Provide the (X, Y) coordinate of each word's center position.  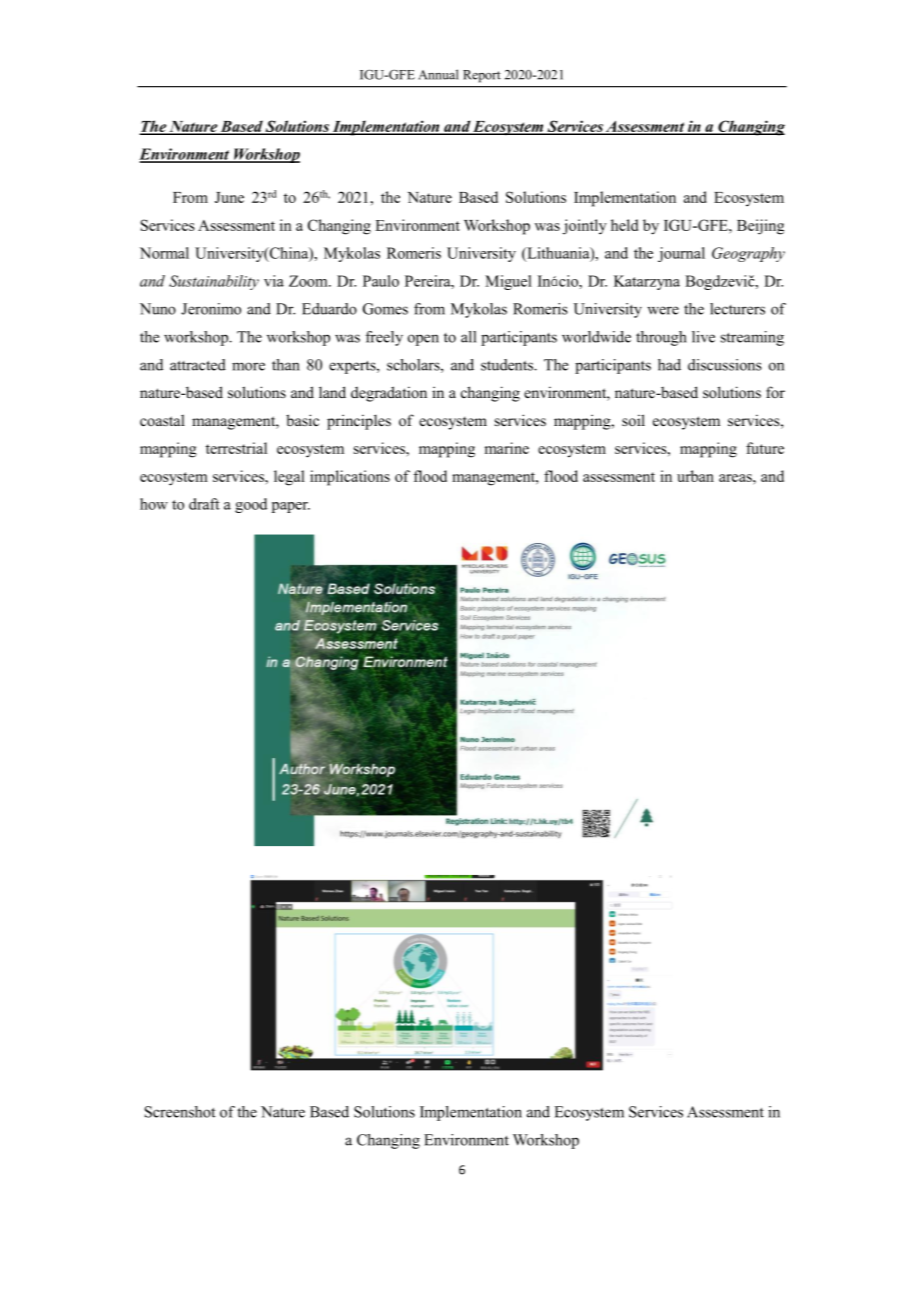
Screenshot (180, 1112)
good (251, 505)
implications (350, 478)
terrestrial (236, 448)
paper (291, 507)
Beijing (760, 227)
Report (482, 76)
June (229, 197)
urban (695, 476)
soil (633, 420)
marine (507, 448)
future (765, 448)
